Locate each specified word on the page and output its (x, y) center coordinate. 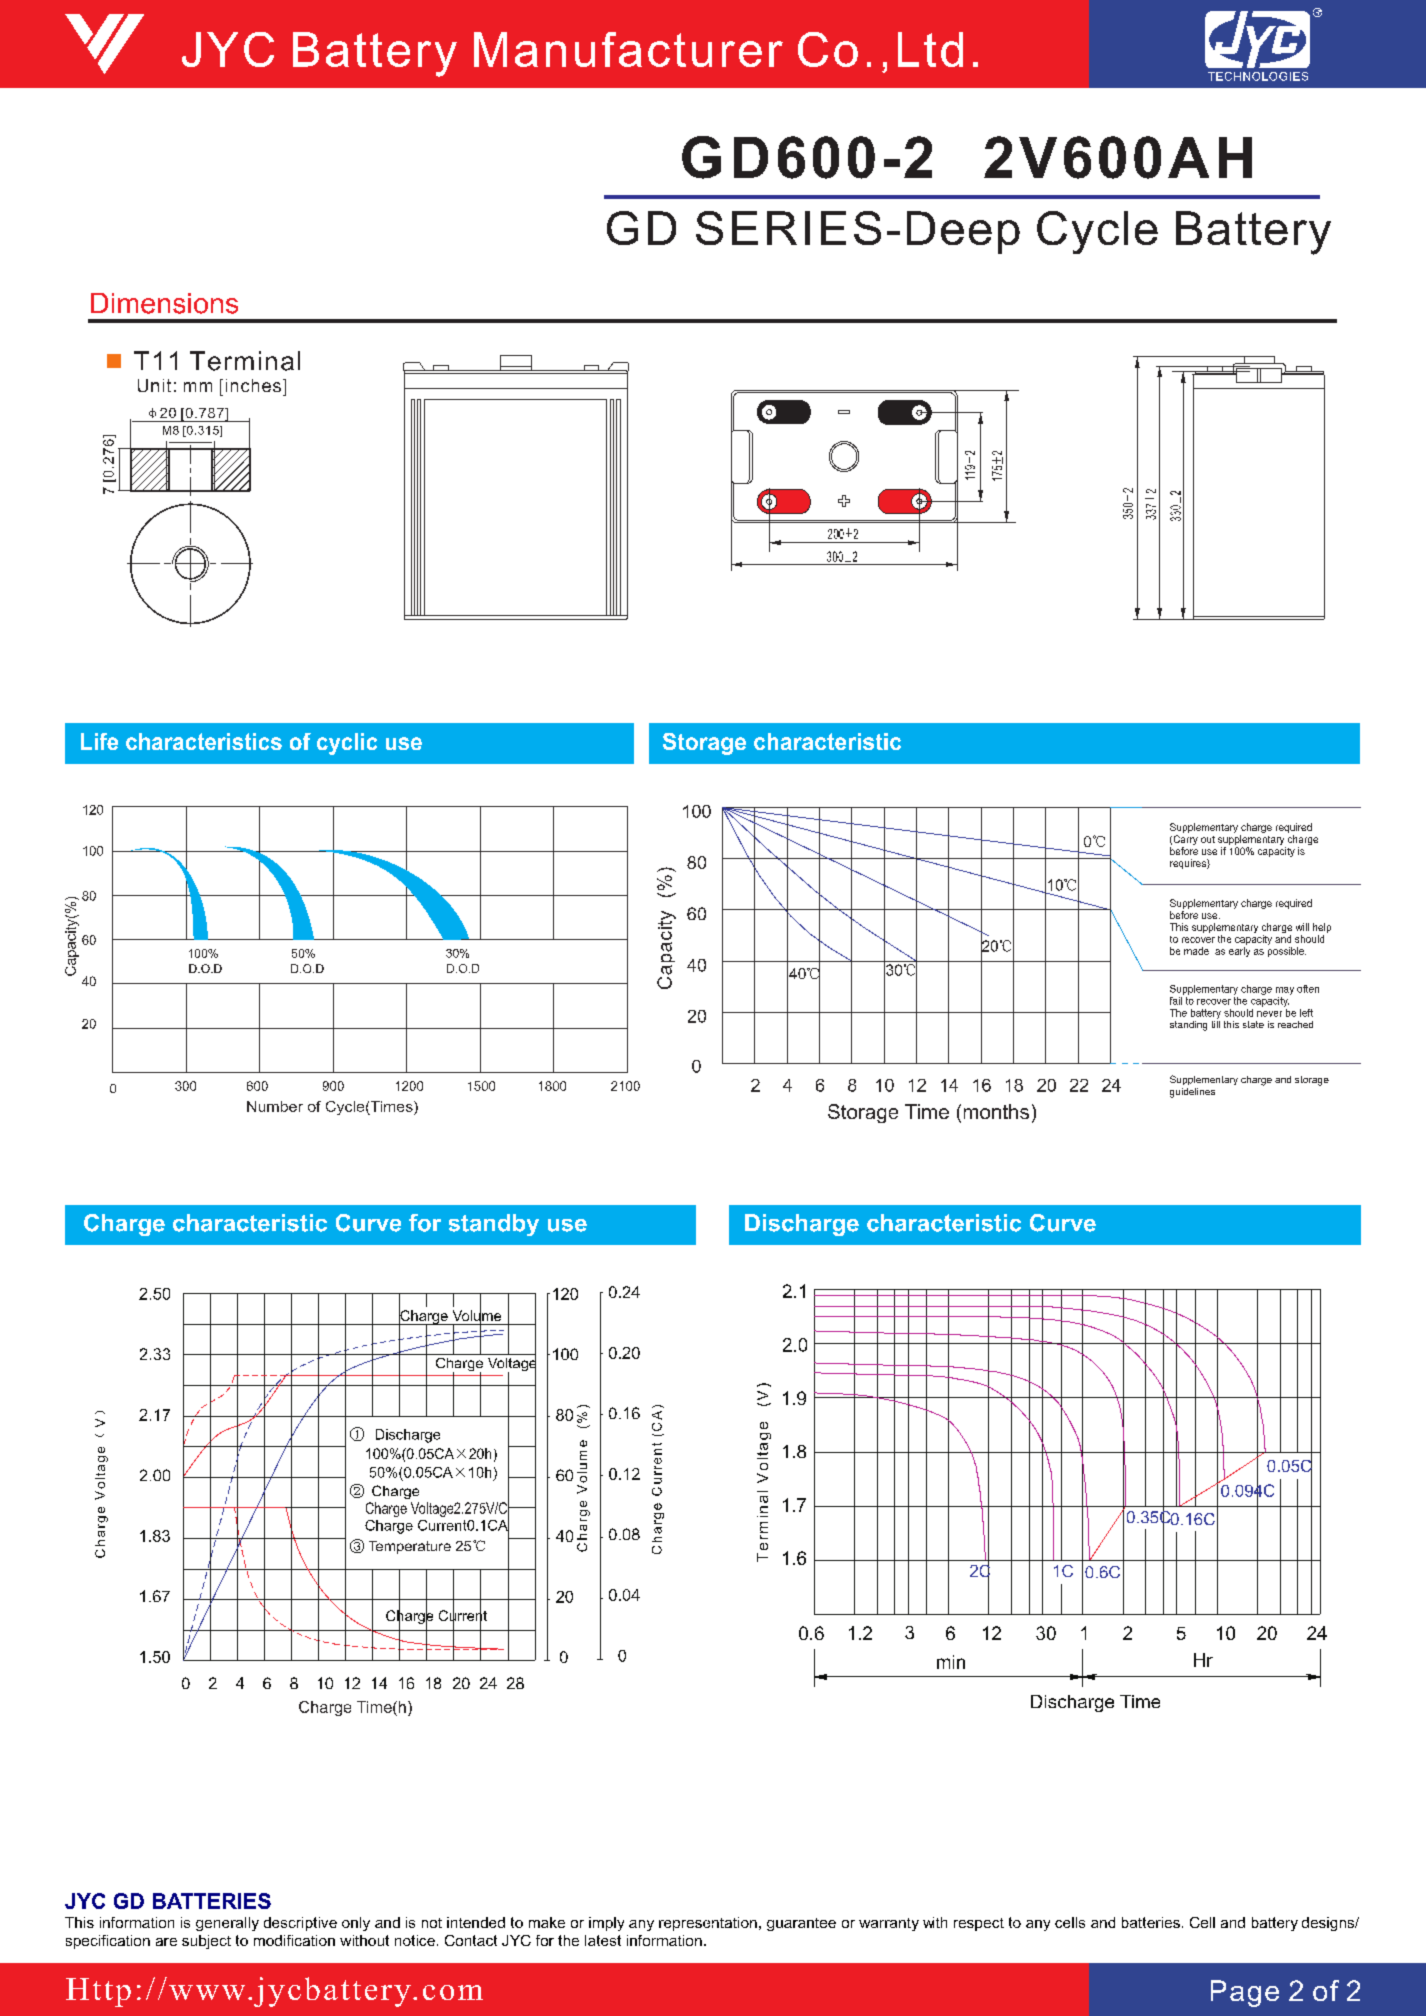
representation (708, 1924)
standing (1188, 1026)
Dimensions (164, 303)
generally (227, 1924)
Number (275, 1106)
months (996, 1111)
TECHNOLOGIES (1258, 76)
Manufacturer (628, 49)
